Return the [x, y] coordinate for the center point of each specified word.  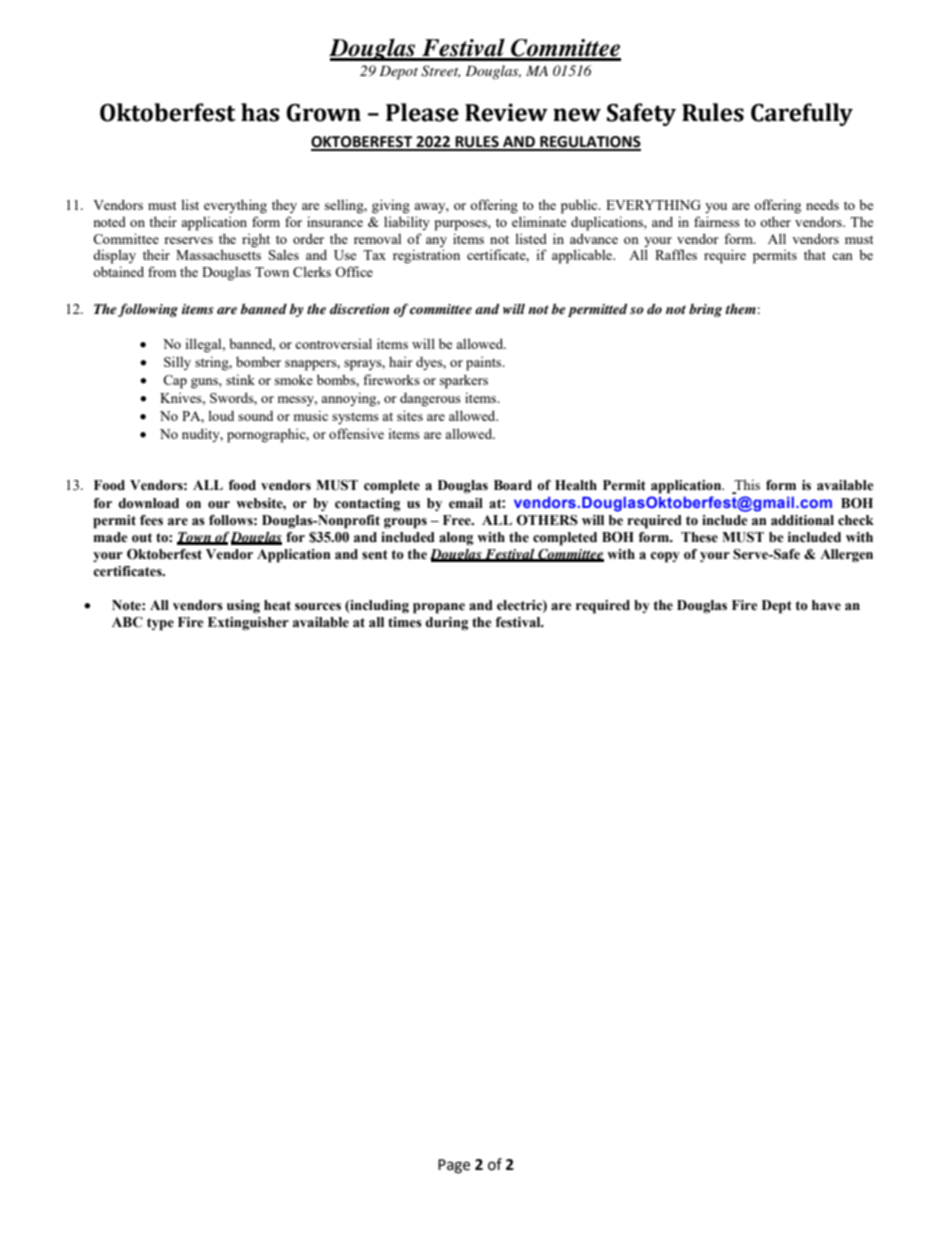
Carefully [802, 114]
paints [485, 363]
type [160, 624]
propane [439, 608]
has [260, 112]
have [826, 605]
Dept [777, 607]
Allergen [846, 556]
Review [506, 113]
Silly [177, 363]
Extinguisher [248, 624]
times [405, 622]
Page [454, 1166]
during [446, 624]
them [741, 309]
